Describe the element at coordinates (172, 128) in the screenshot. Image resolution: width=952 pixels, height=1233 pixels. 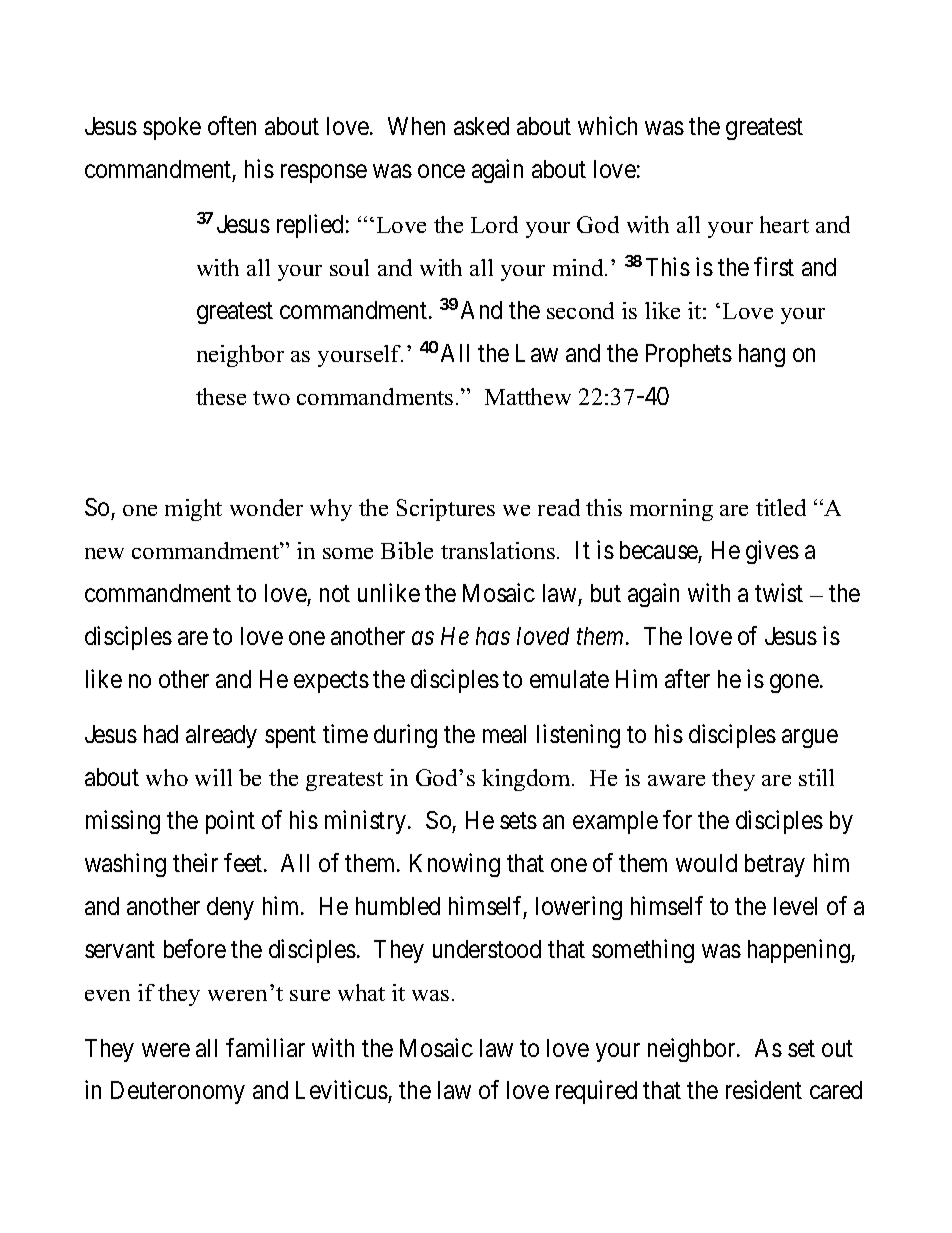
I see `spoke` at that location.
